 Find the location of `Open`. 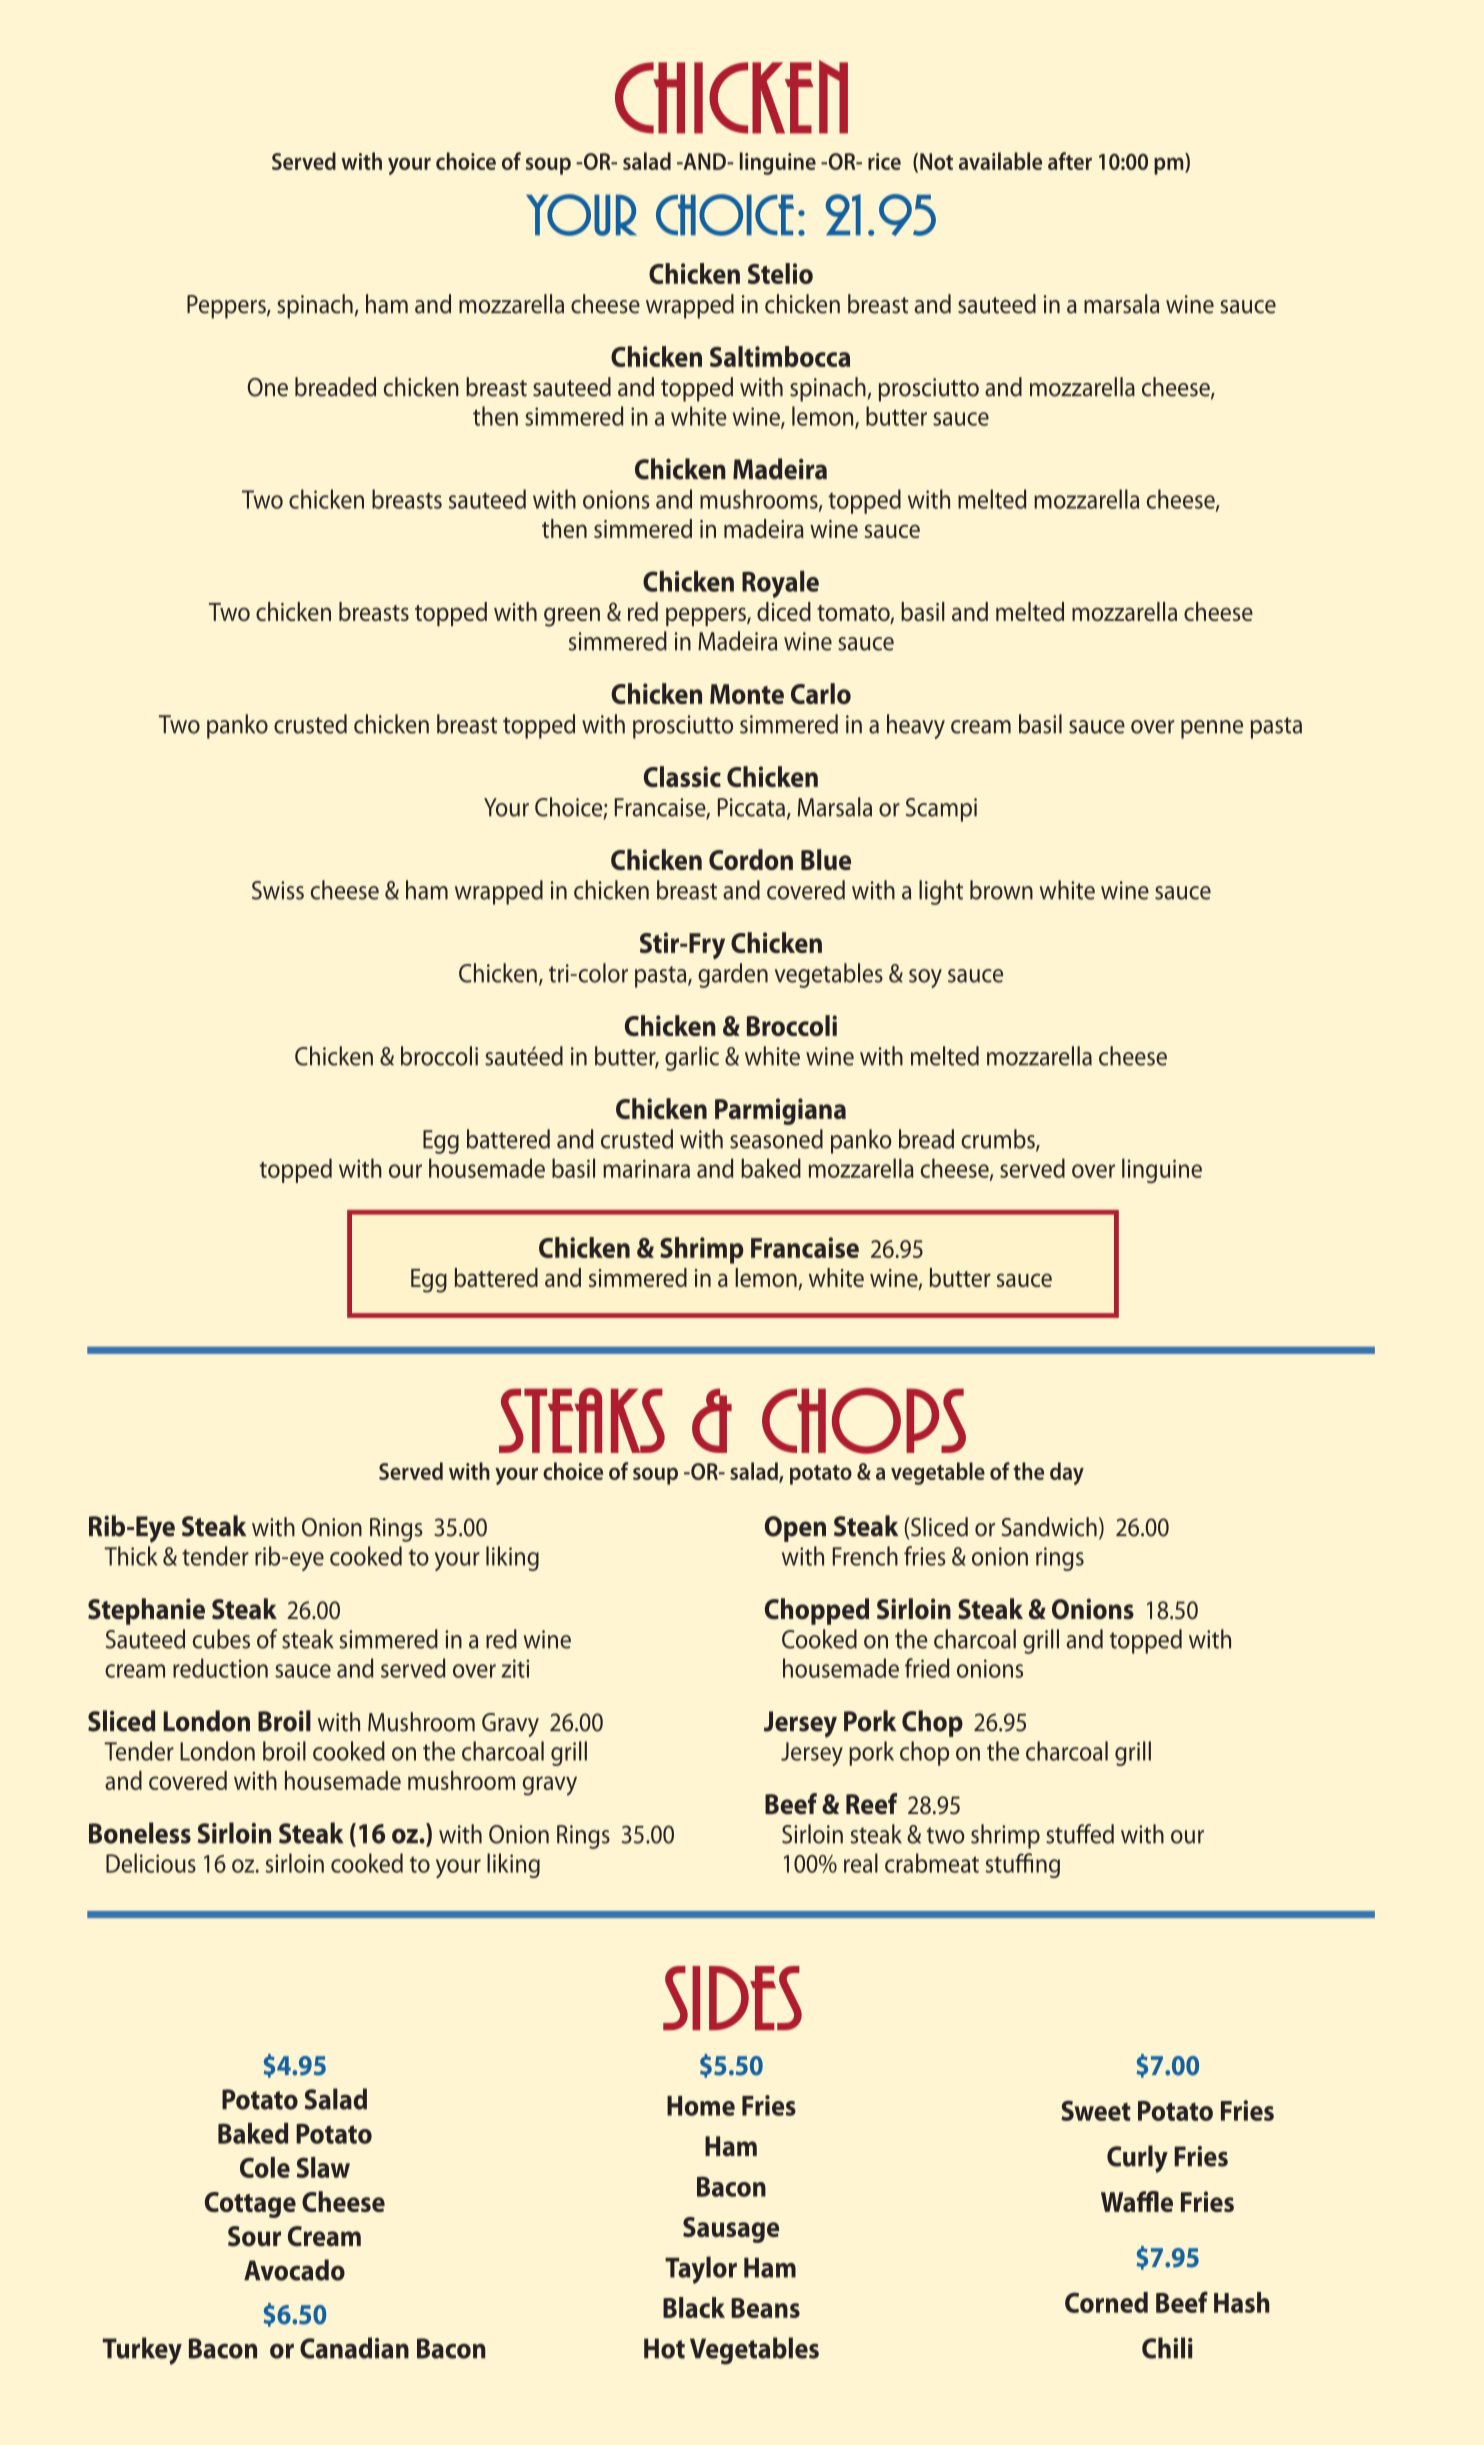

Open is located at coordinates (795, 1529).
